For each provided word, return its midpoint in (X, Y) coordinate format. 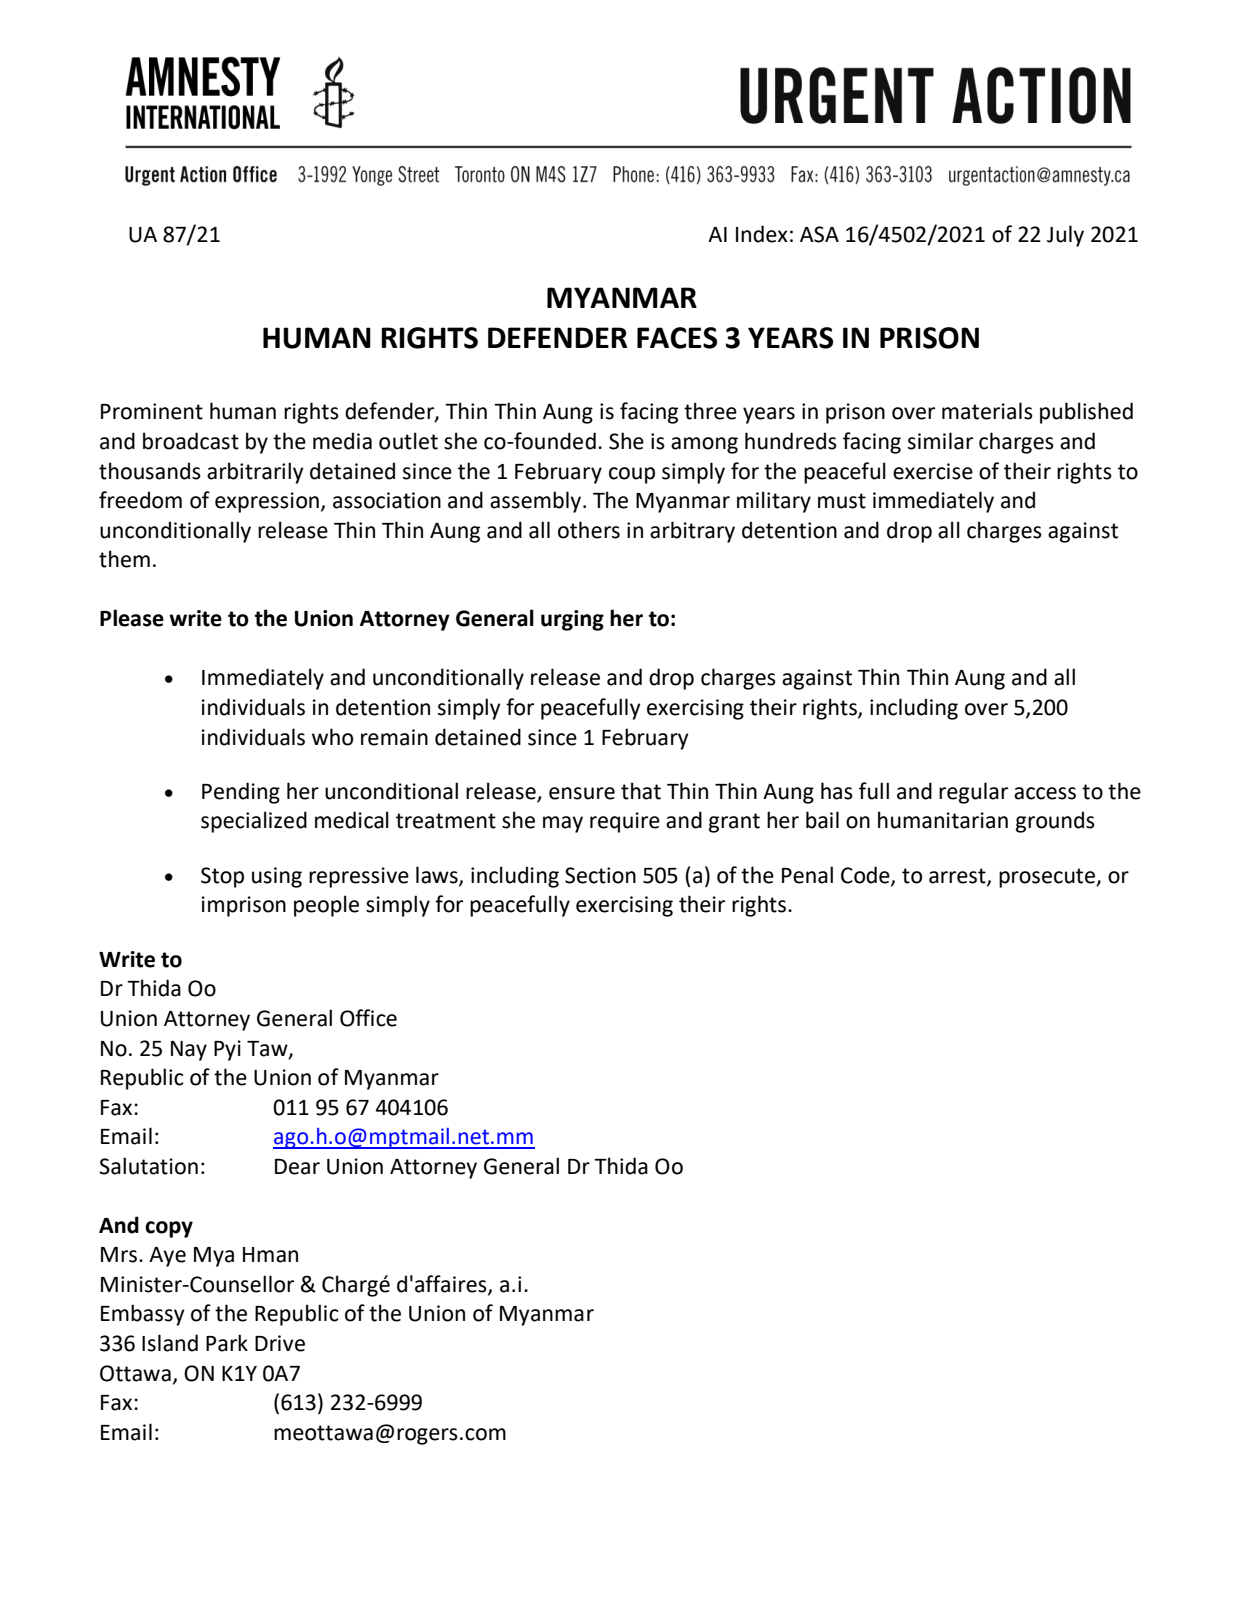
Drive (280, 1343)
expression (267, 502)
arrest (958, 876)
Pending (241, 793)
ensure (582, 793)
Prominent (152, 411)
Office (368, 1018)
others (589, 530)
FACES (677, 338)
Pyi (227, 1050)
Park (227, 1343)
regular (973, 793)
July (1065, 236)
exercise (933, 471)
